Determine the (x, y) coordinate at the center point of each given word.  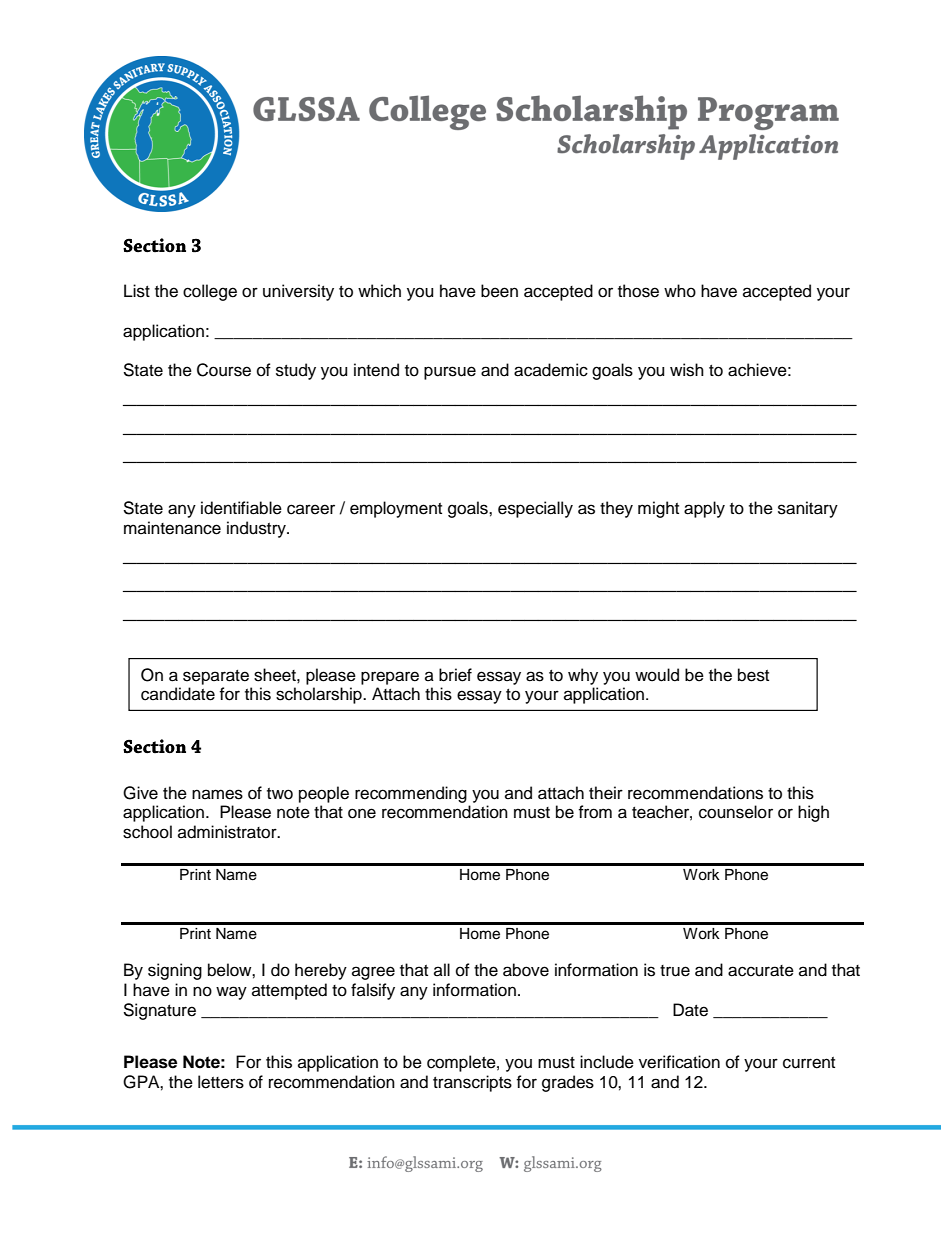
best (753, 675)
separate (216, 677)
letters (221, 1082)
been (499, 291)
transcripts (472, 1083)
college (210, 292)
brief (455, 675)
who (680, 291)
